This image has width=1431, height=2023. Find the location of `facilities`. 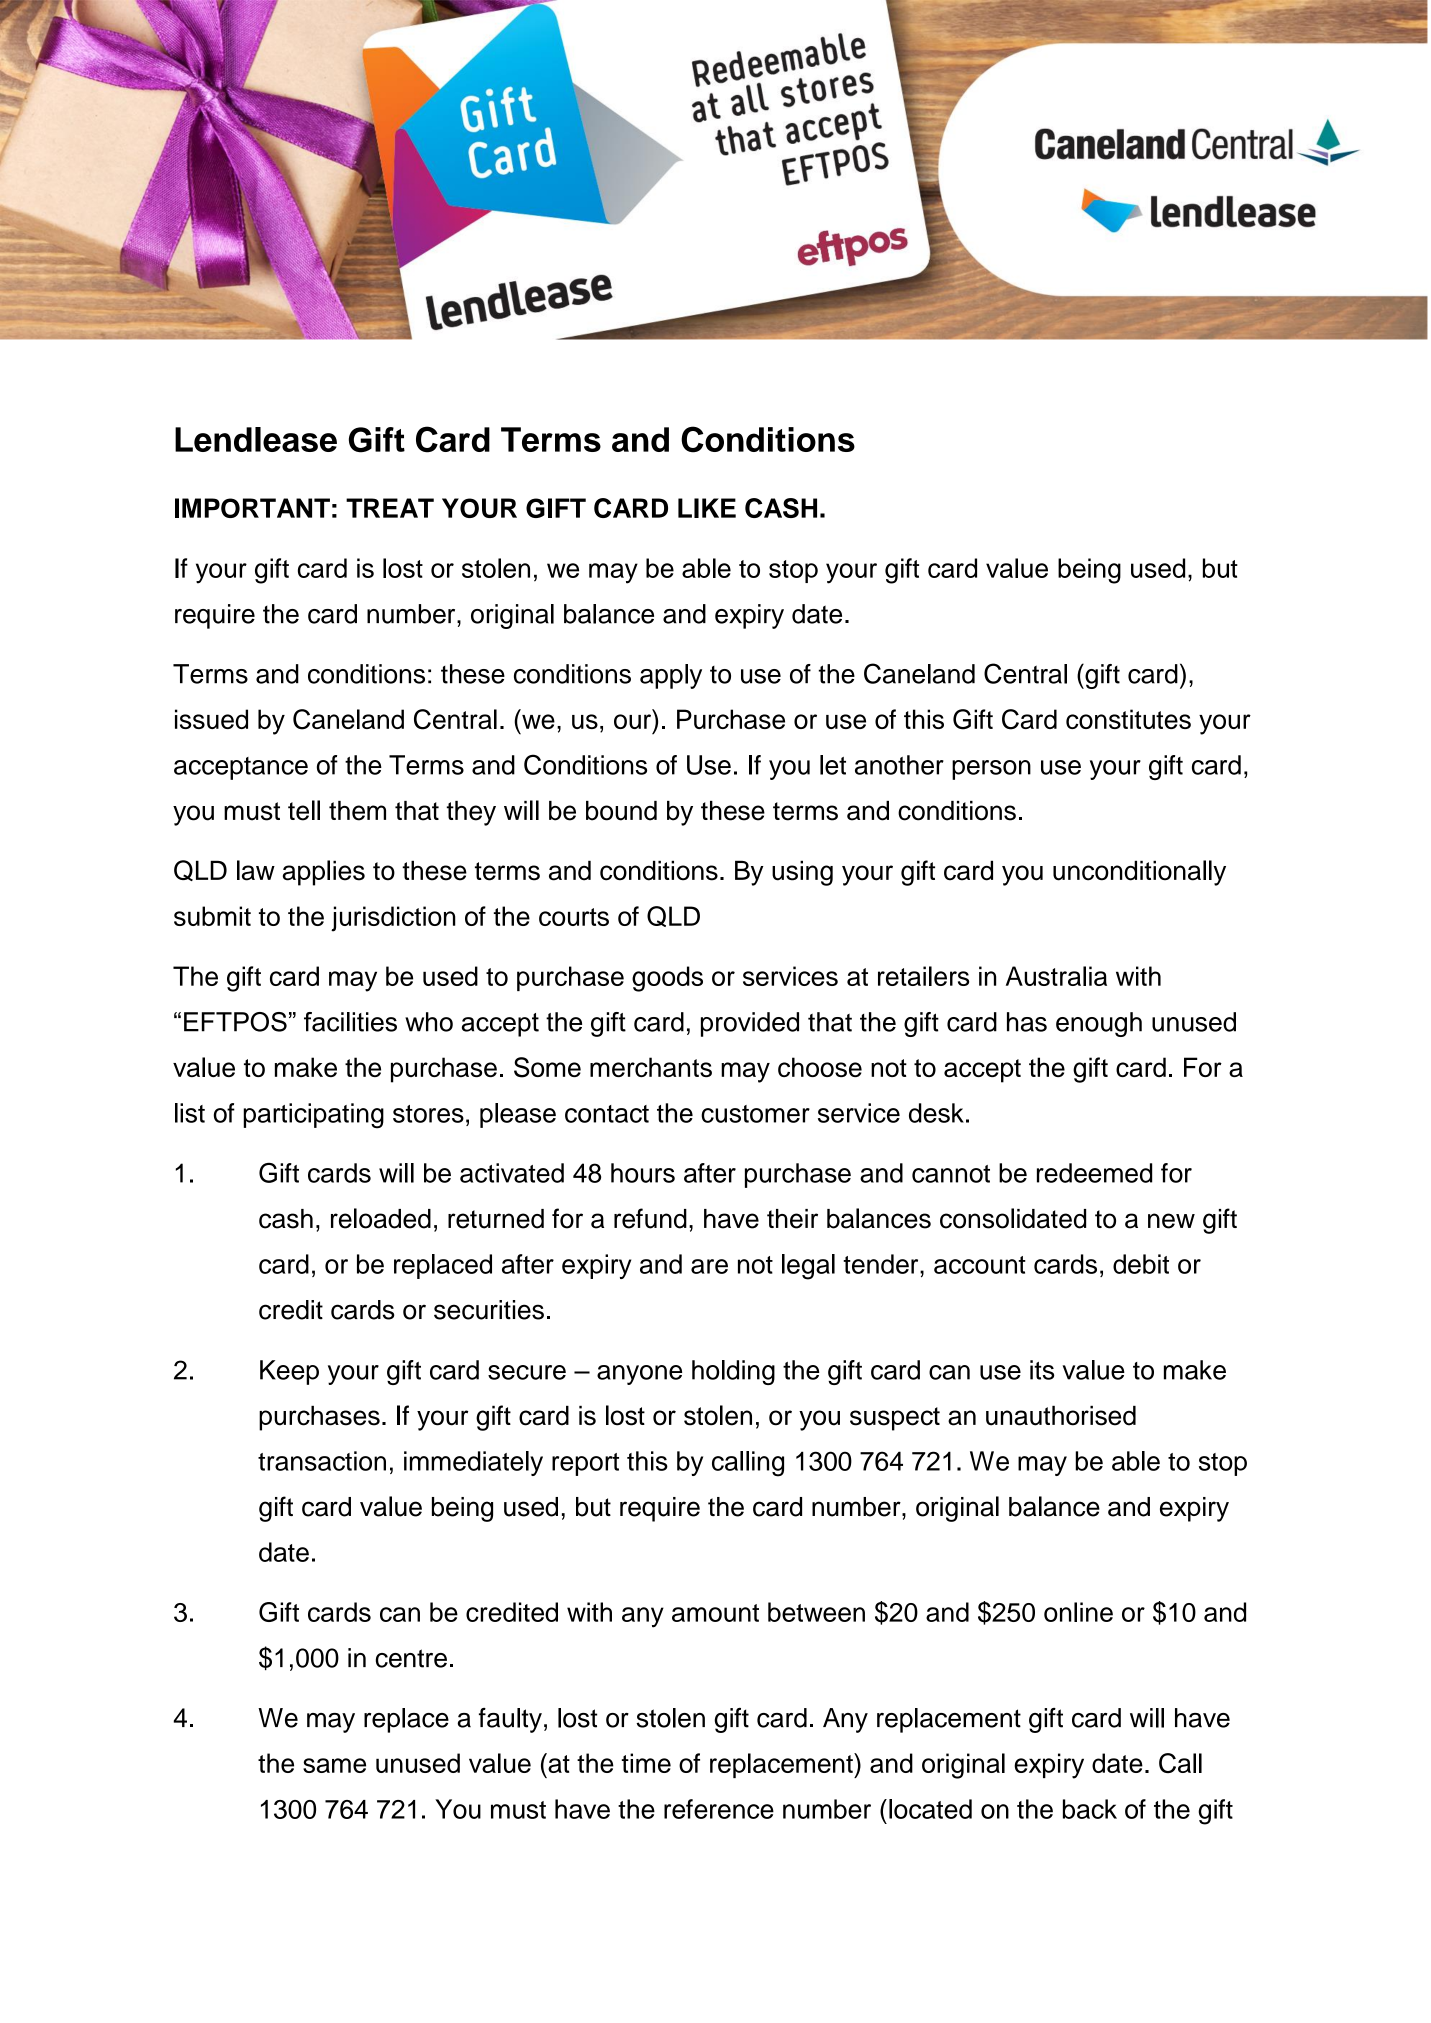

facilities is located at coordinates (350, 1022).
